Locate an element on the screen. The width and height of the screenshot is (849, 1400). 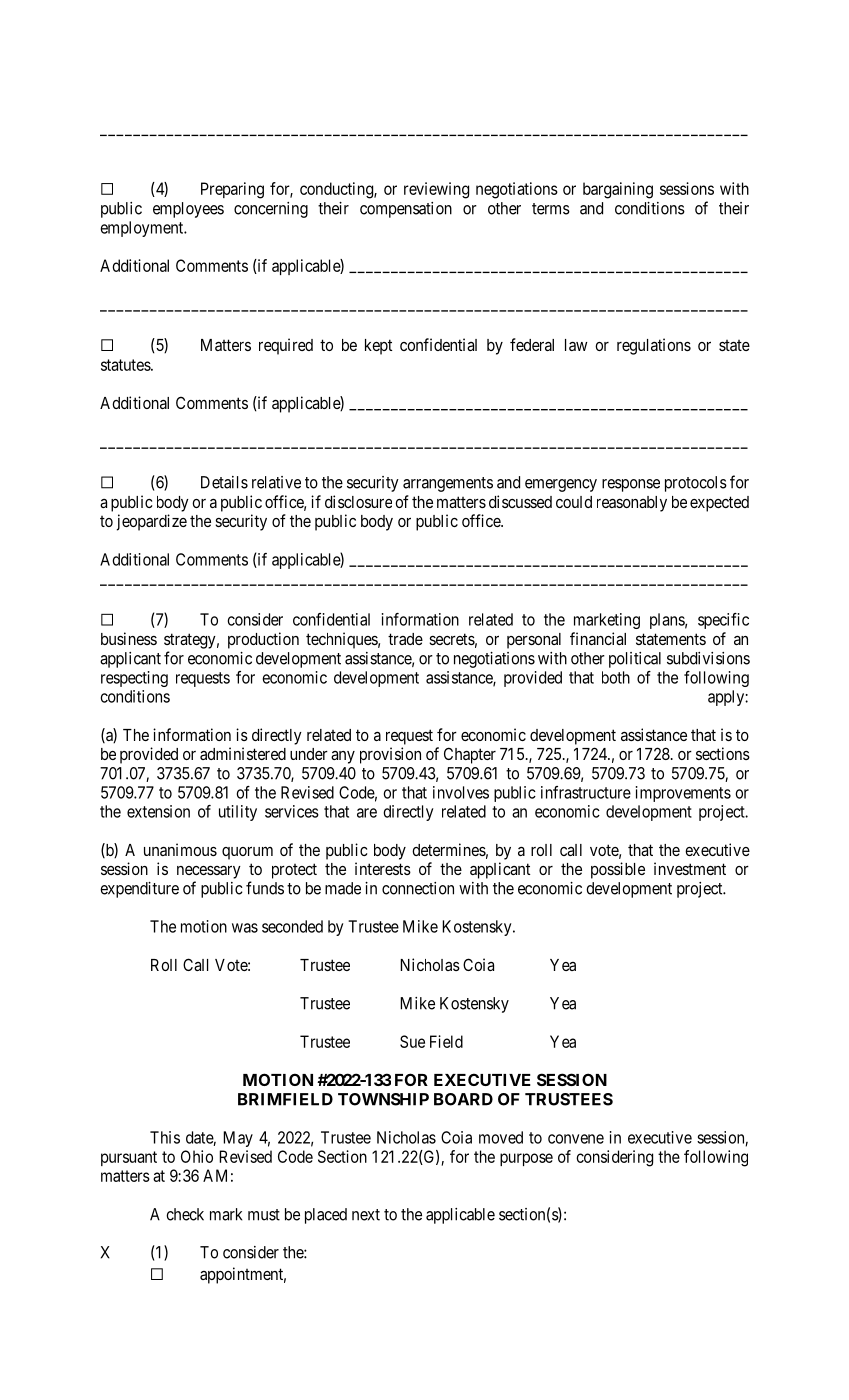
possible is located at coordinates (618, 870).
